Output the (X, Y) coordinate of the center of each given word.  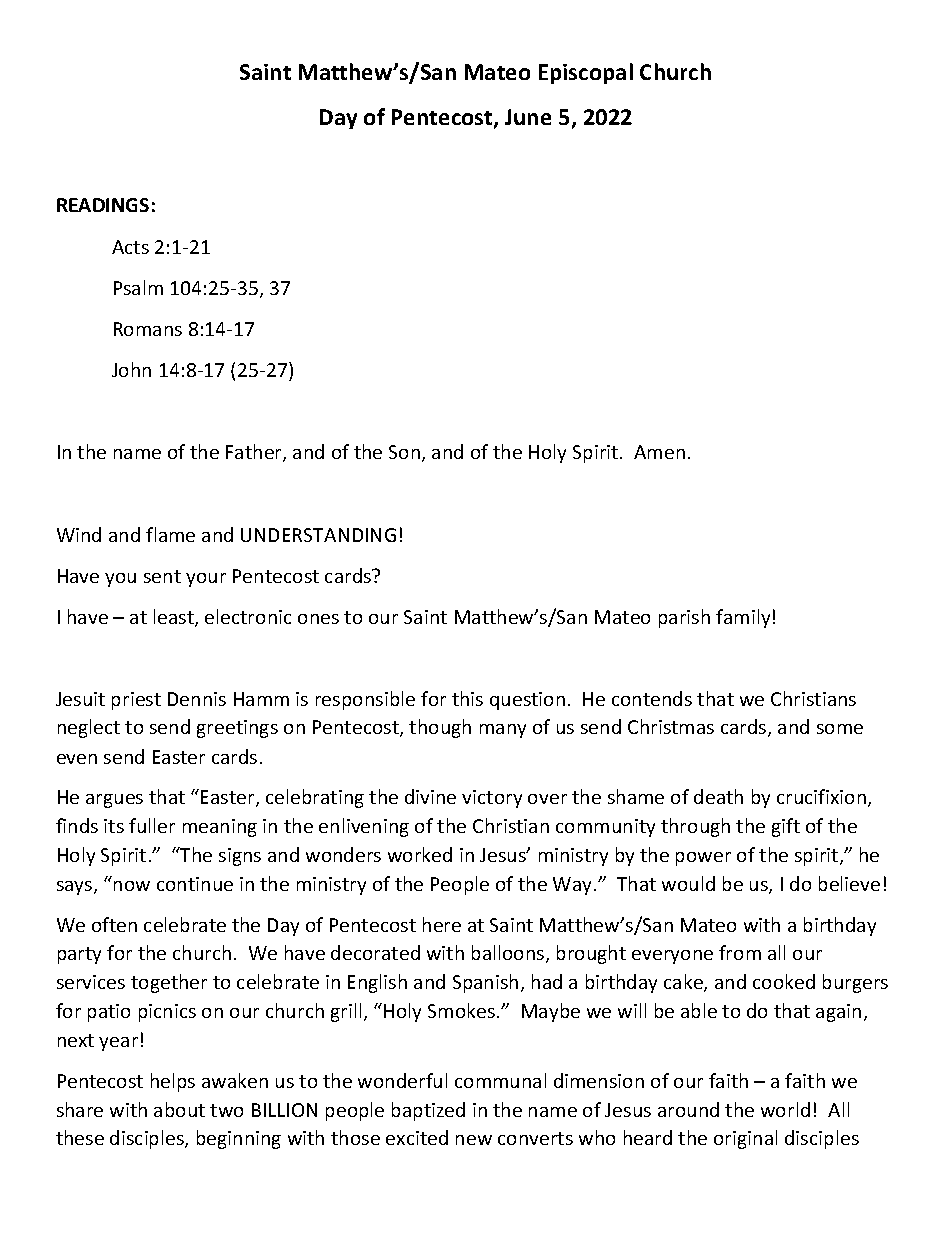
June (528, 117)
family (743, 618)
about (179, 1109)
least (175, 618)
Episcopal (586, 73)
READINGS (103, 205)
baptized (428, 1111)
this (467, 698)
